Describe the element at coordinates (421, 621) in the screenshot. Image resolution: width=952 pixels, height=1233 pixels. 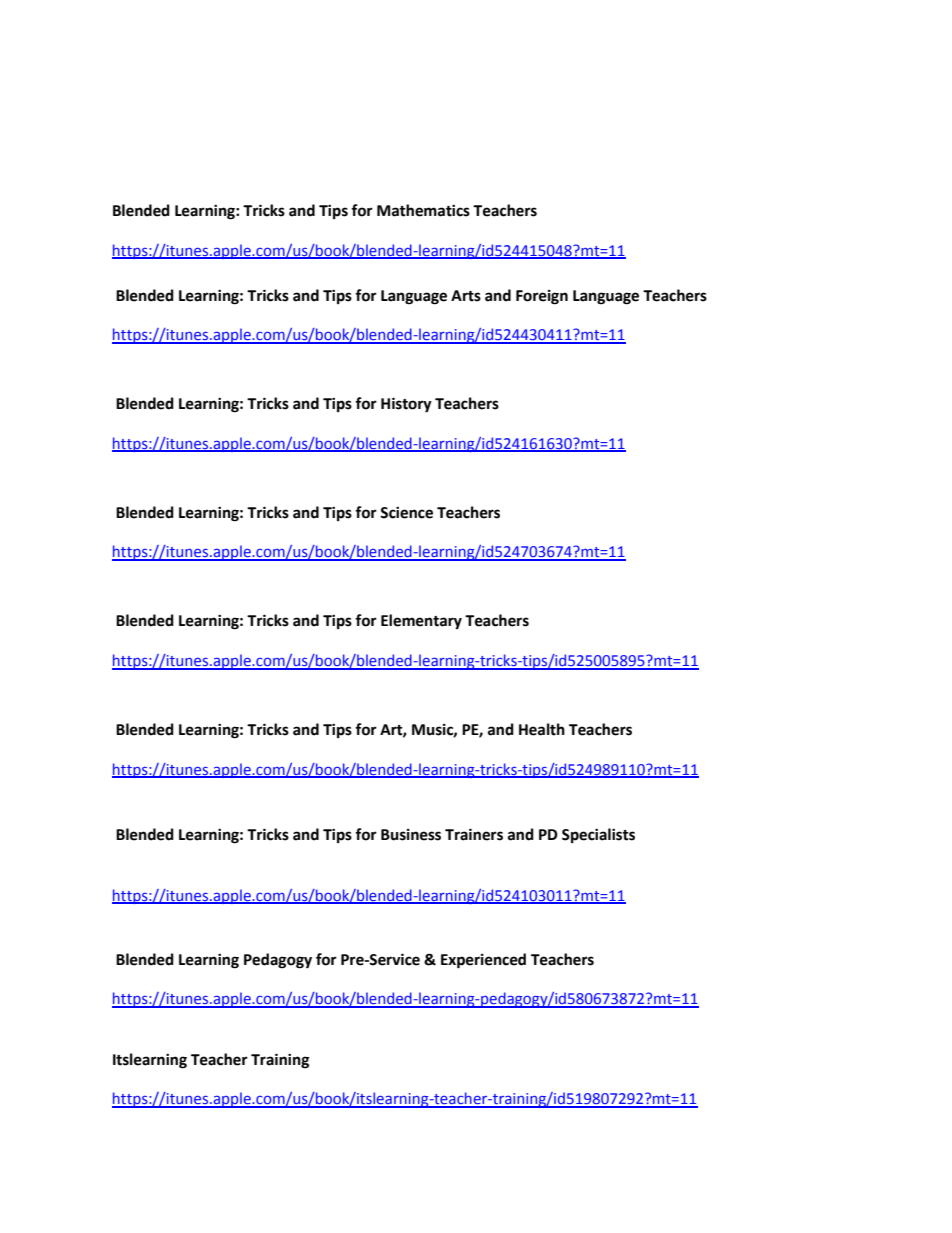
I see `Elementary` at that location.
